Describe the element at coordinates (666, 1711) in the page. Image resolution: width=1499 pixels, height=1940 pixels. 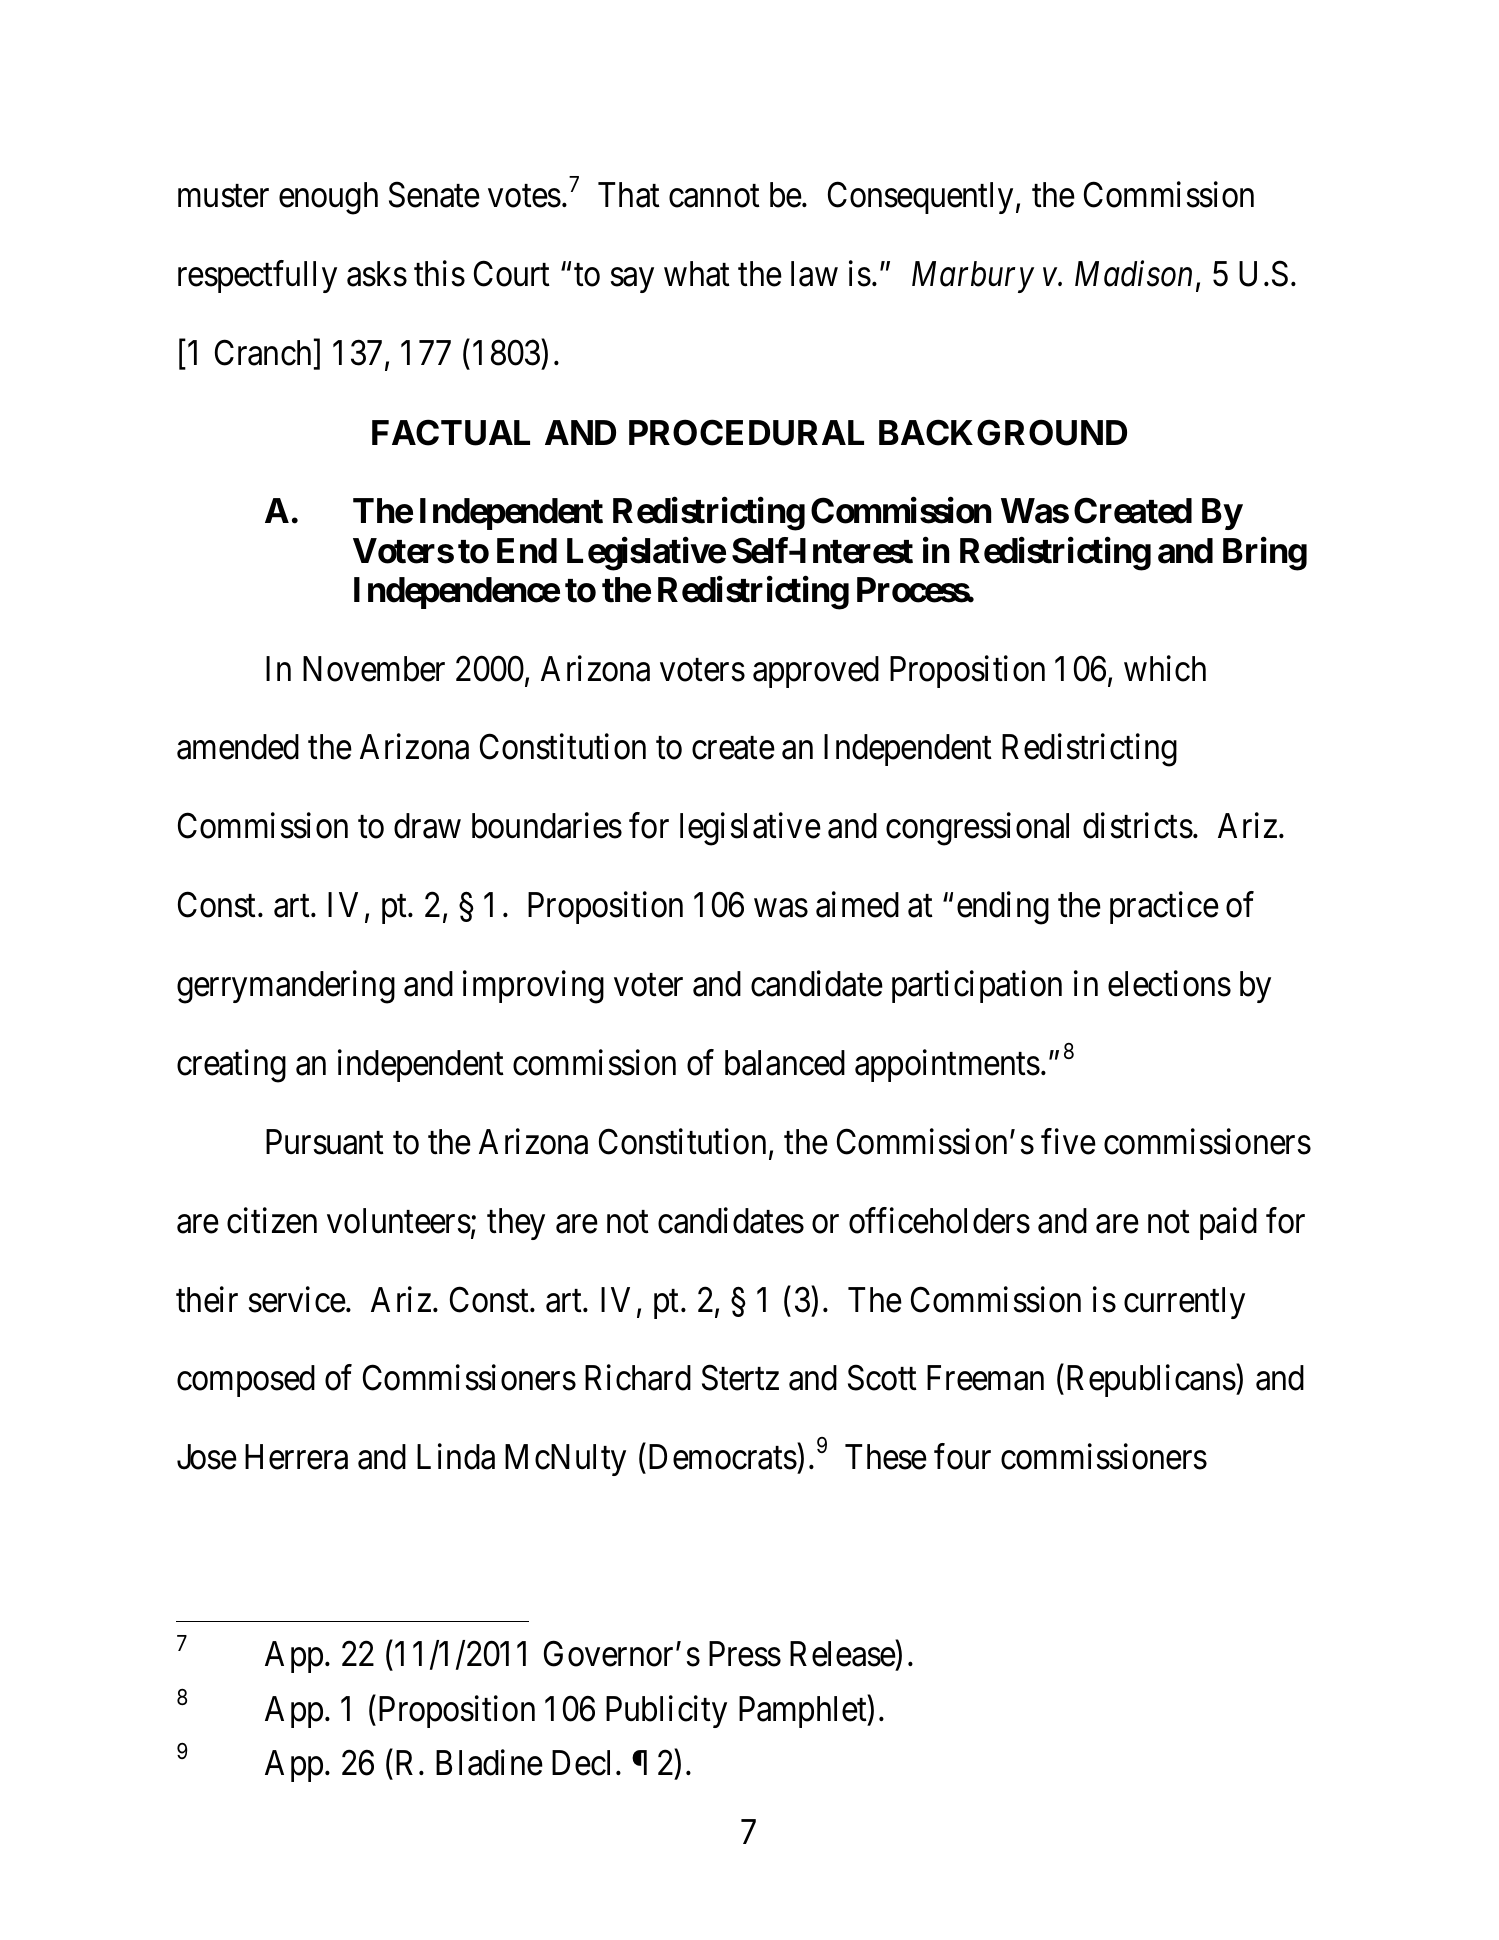
I see `Publicity` at that location.
